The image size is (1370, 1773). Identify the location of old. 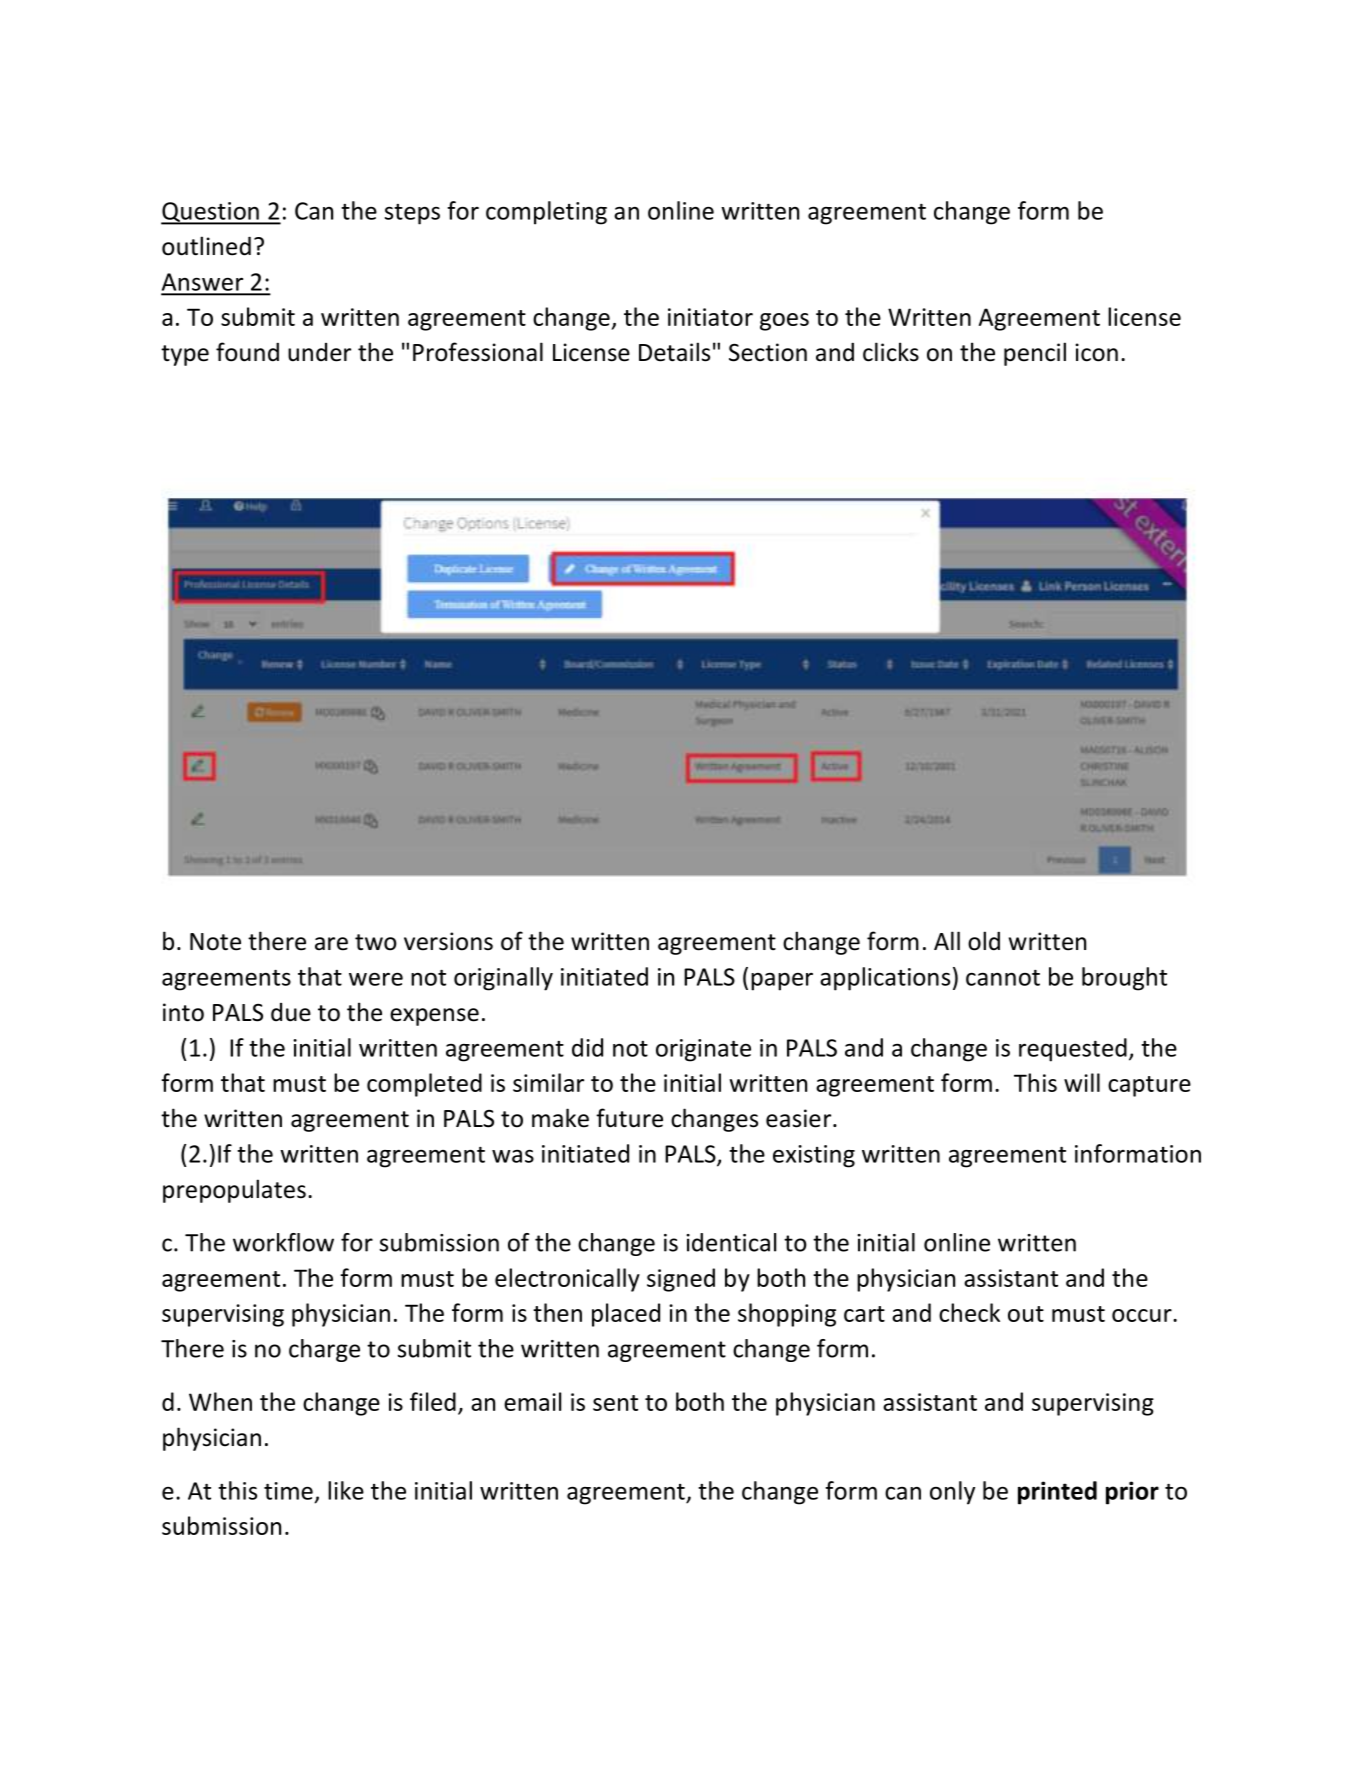
(984, 941).
